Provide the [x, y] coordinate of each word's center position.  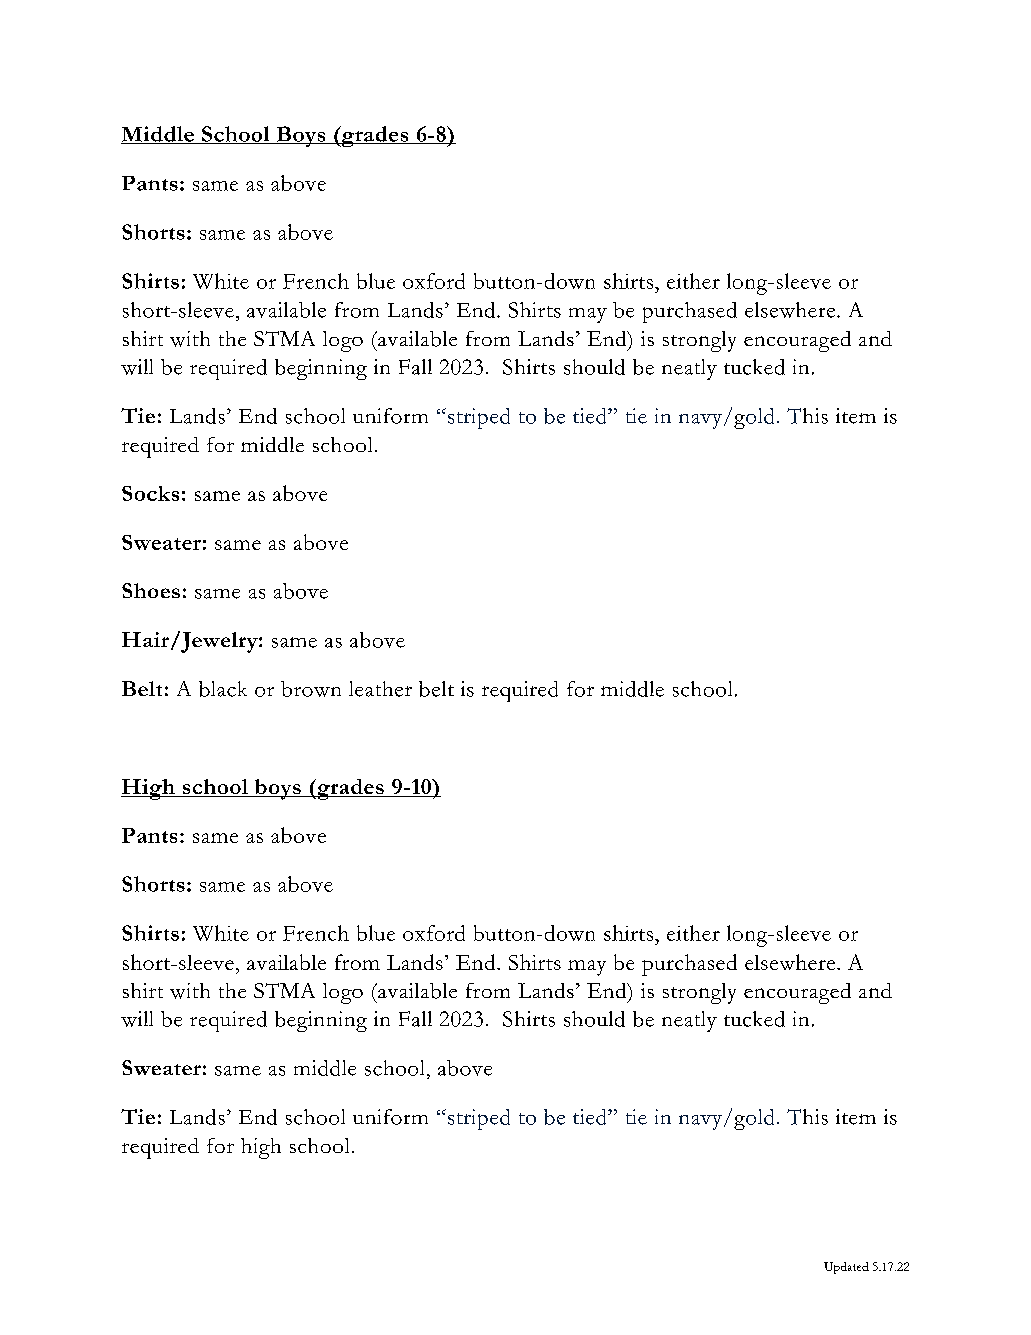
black [223, 689]
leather [380, 689]
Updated [846, 1268]
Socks [150, 493]
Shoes [151, 590]
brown [311, 689]
